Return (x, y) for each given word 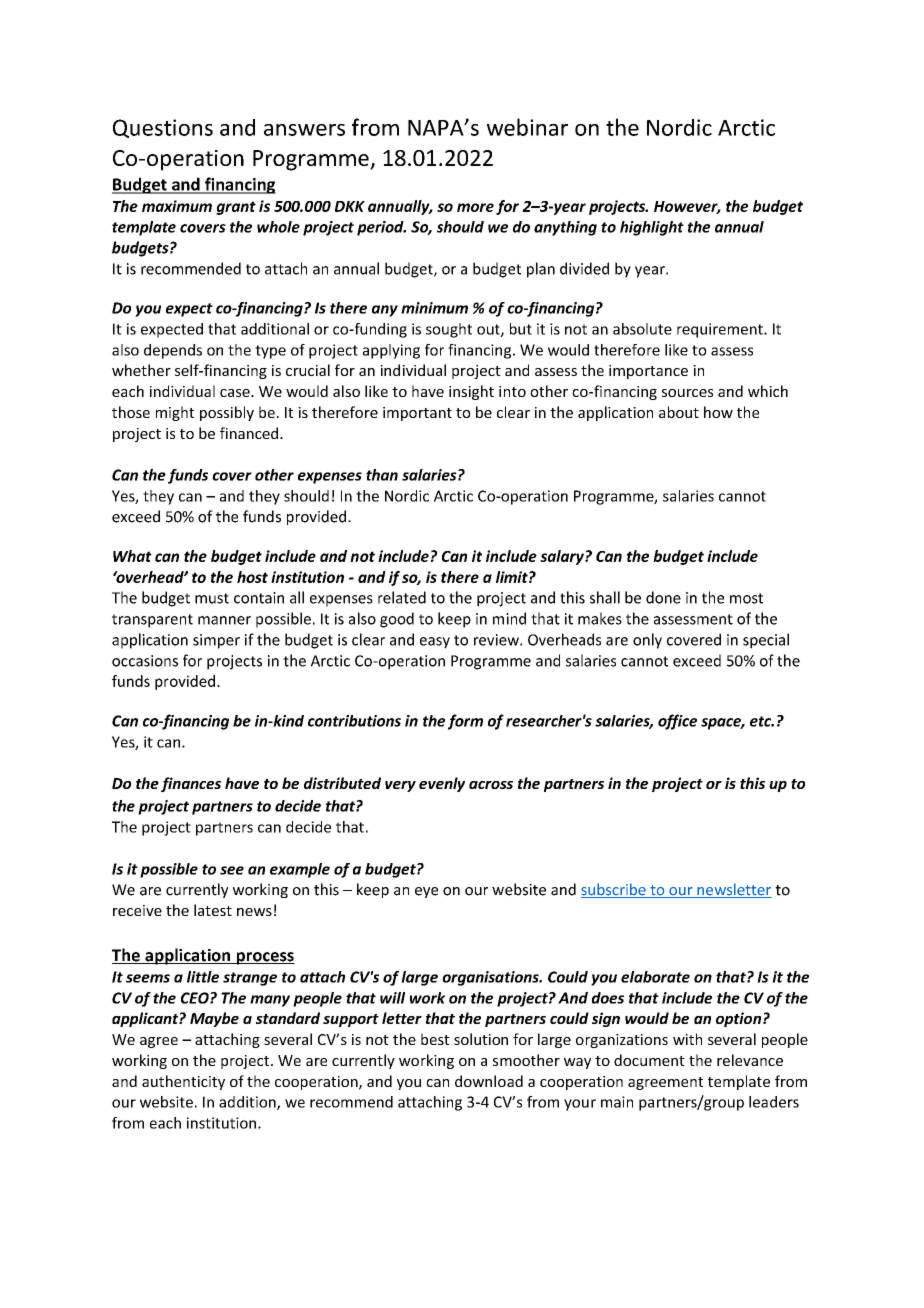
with (687, 1039)
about (679, 412)
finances (191, 784)
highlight (652, 228)
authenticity (183, 1082)
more (475, 207)
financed (250, 433)
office (677, 722)
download (489, 1081)
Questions (163, 128)
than (382, 475)
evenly (442, 784)
